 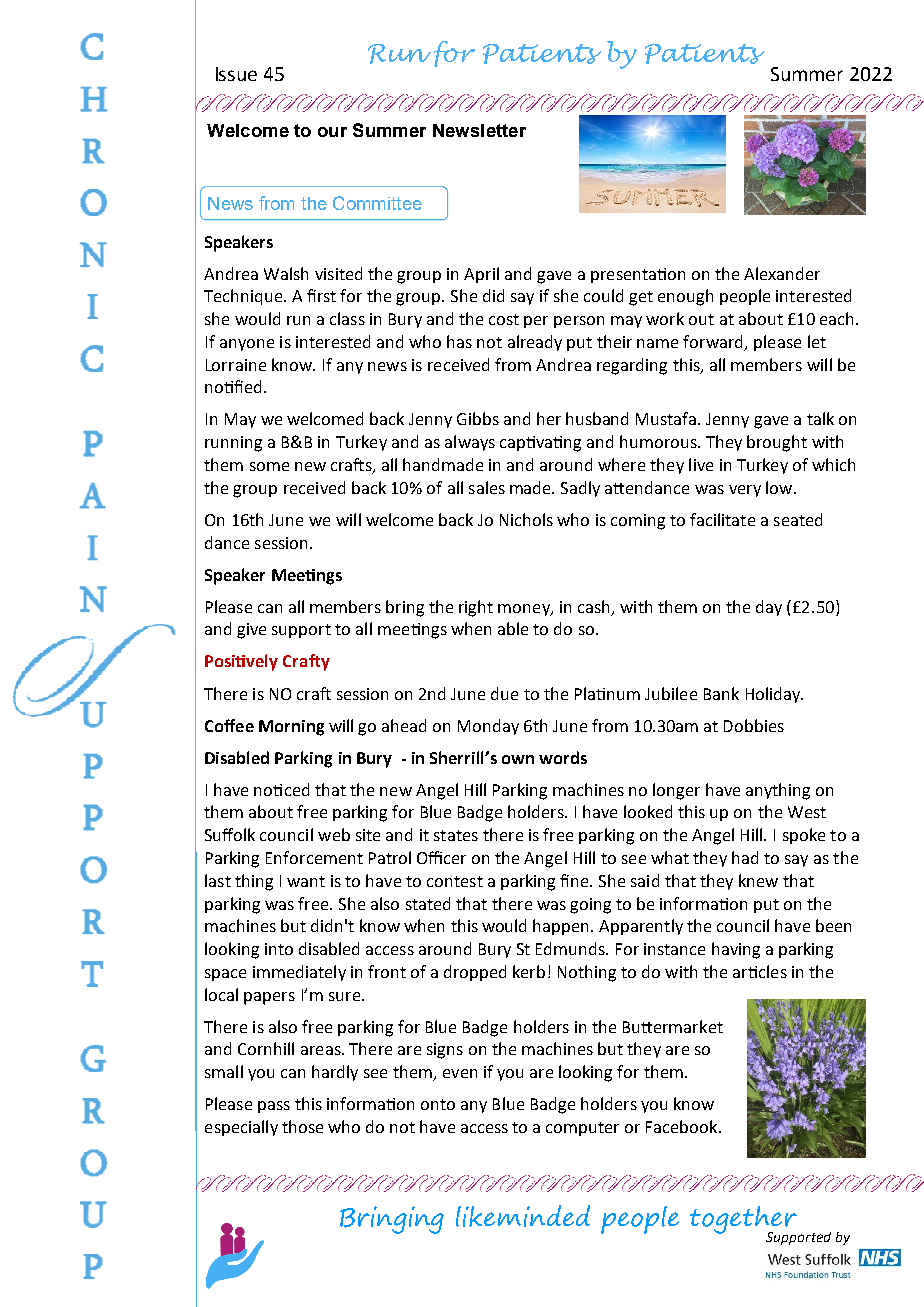 I want to click on Committee, so click(x=377, y=203).
